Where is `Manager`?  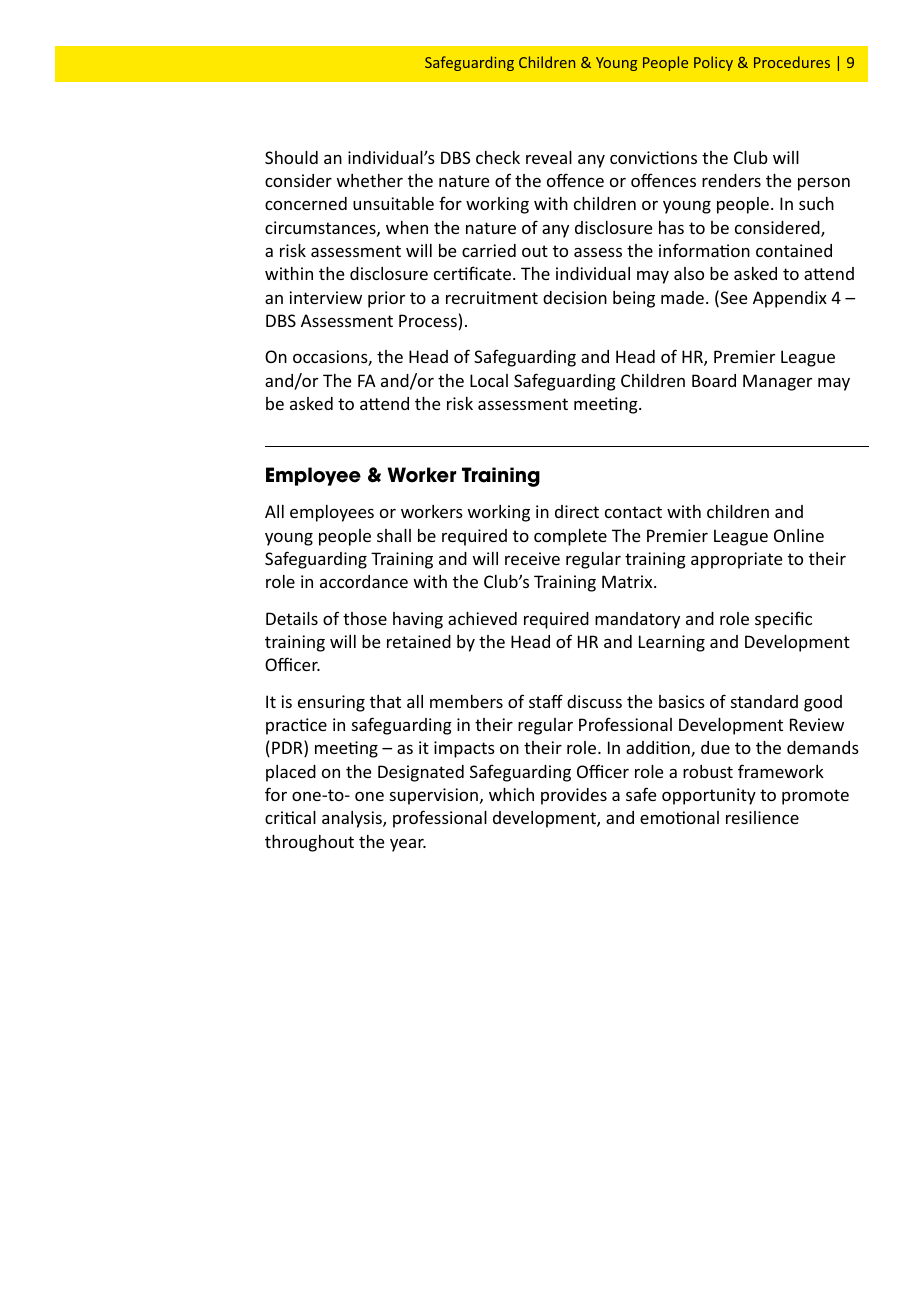
Manager is located at coordinates (777, 382).
